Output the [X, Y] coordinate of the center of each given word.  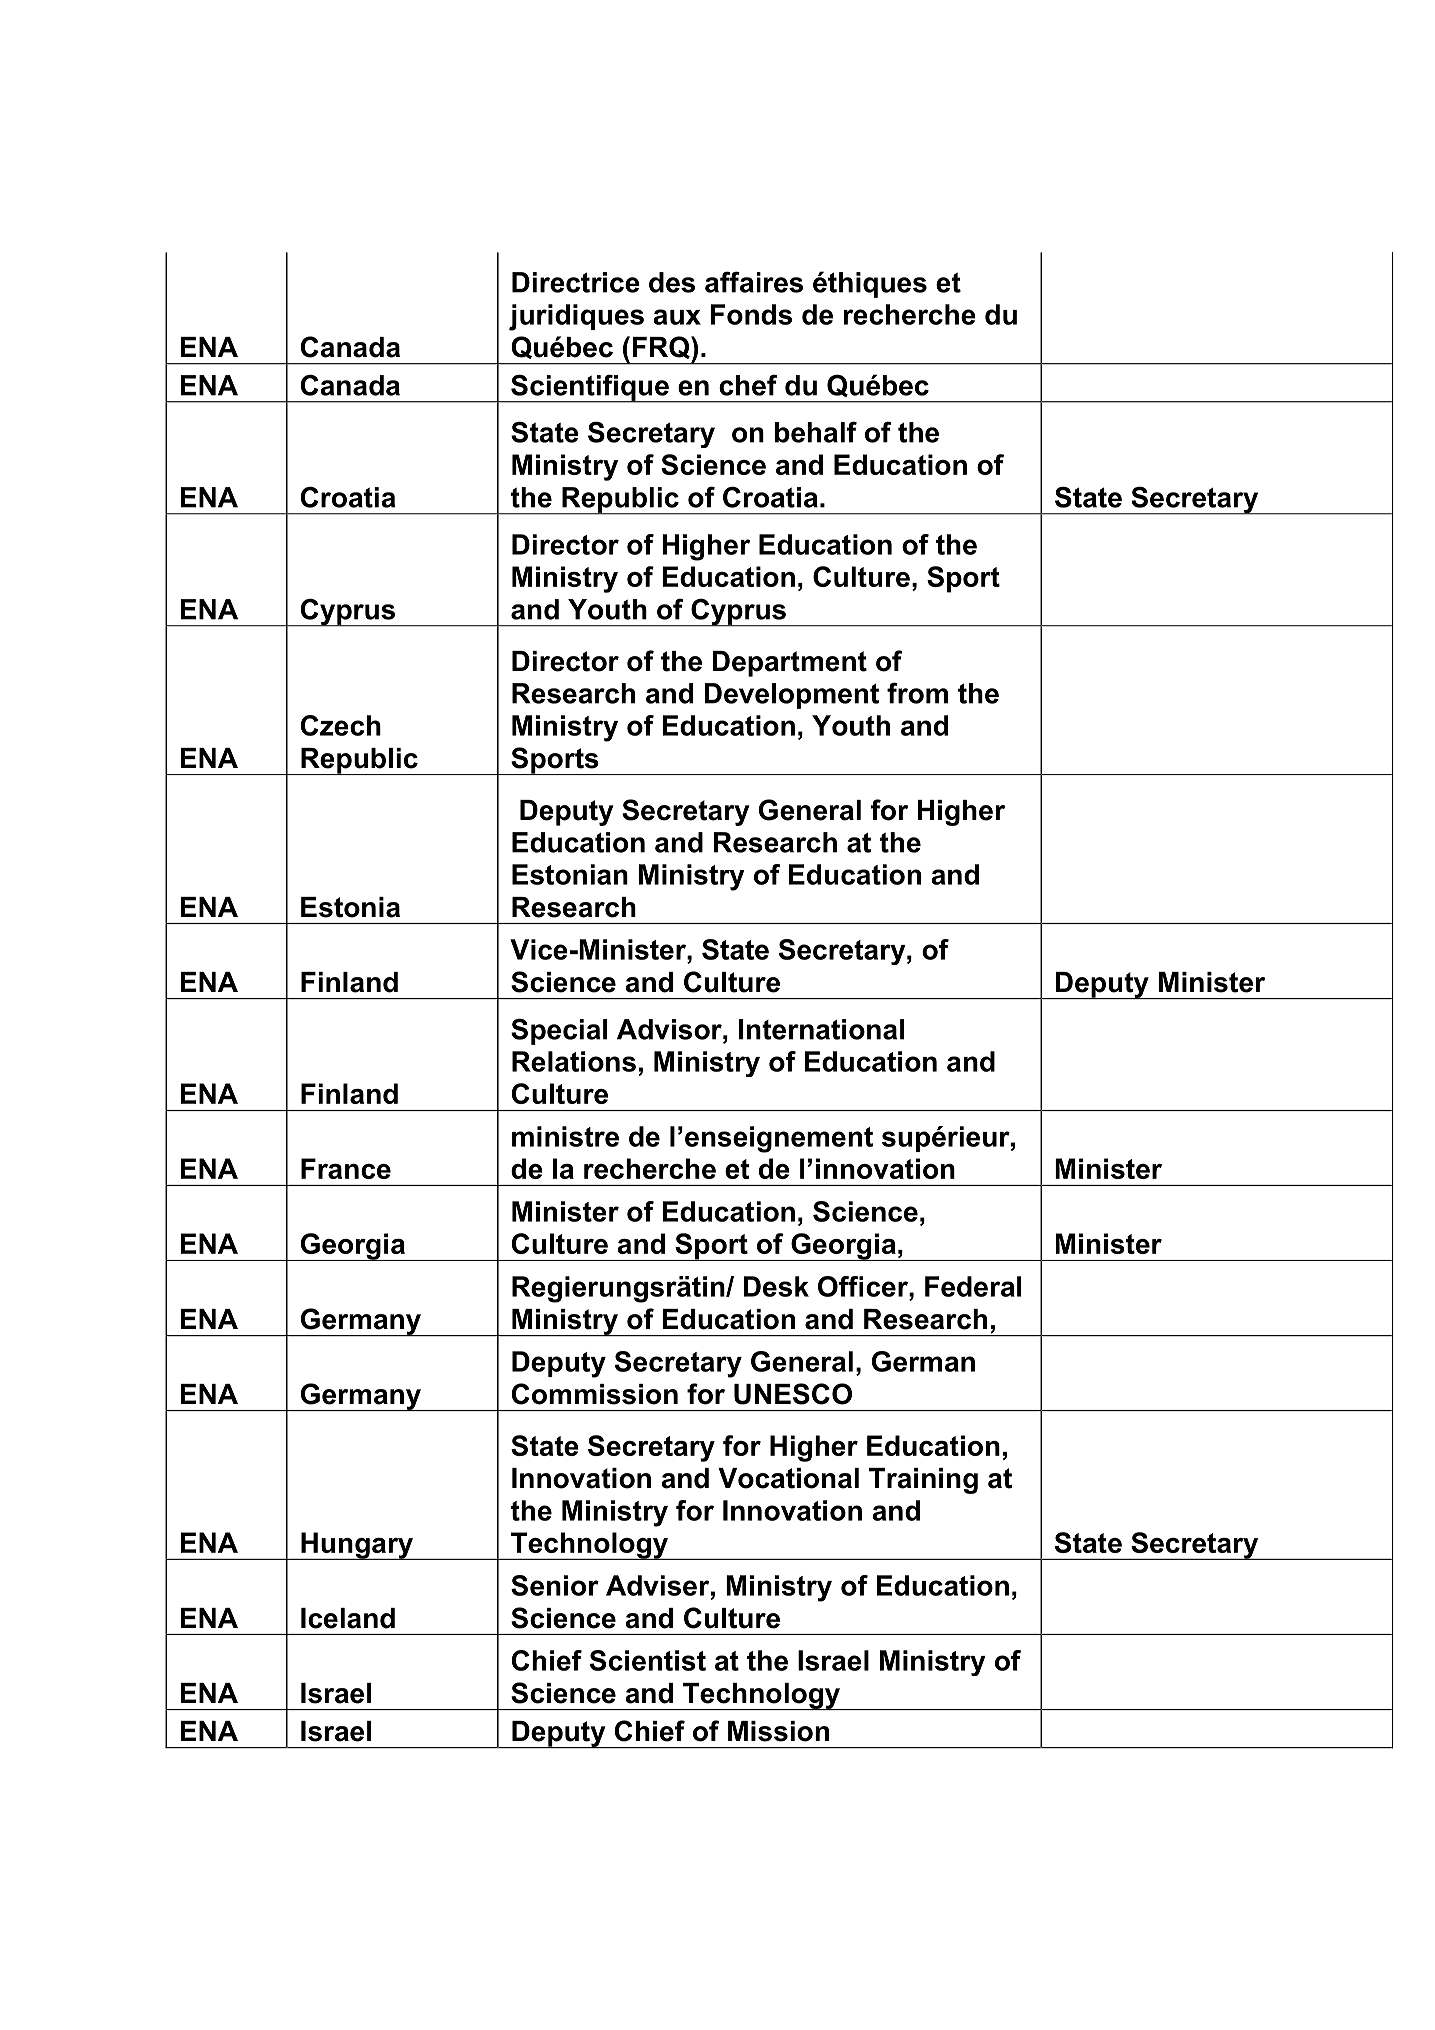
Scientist [648, 1660]
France [346, 1168]
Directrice [576, 282]
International [821, 1029]
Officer [864, 1286]
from [917, 693]
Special [559, 1031]
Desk [776, 1286]
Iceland [348, 1618]
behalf [816, 432]
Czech [341, 725]
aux [677, 317]
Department [789, 664]
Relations [574, 1061]
